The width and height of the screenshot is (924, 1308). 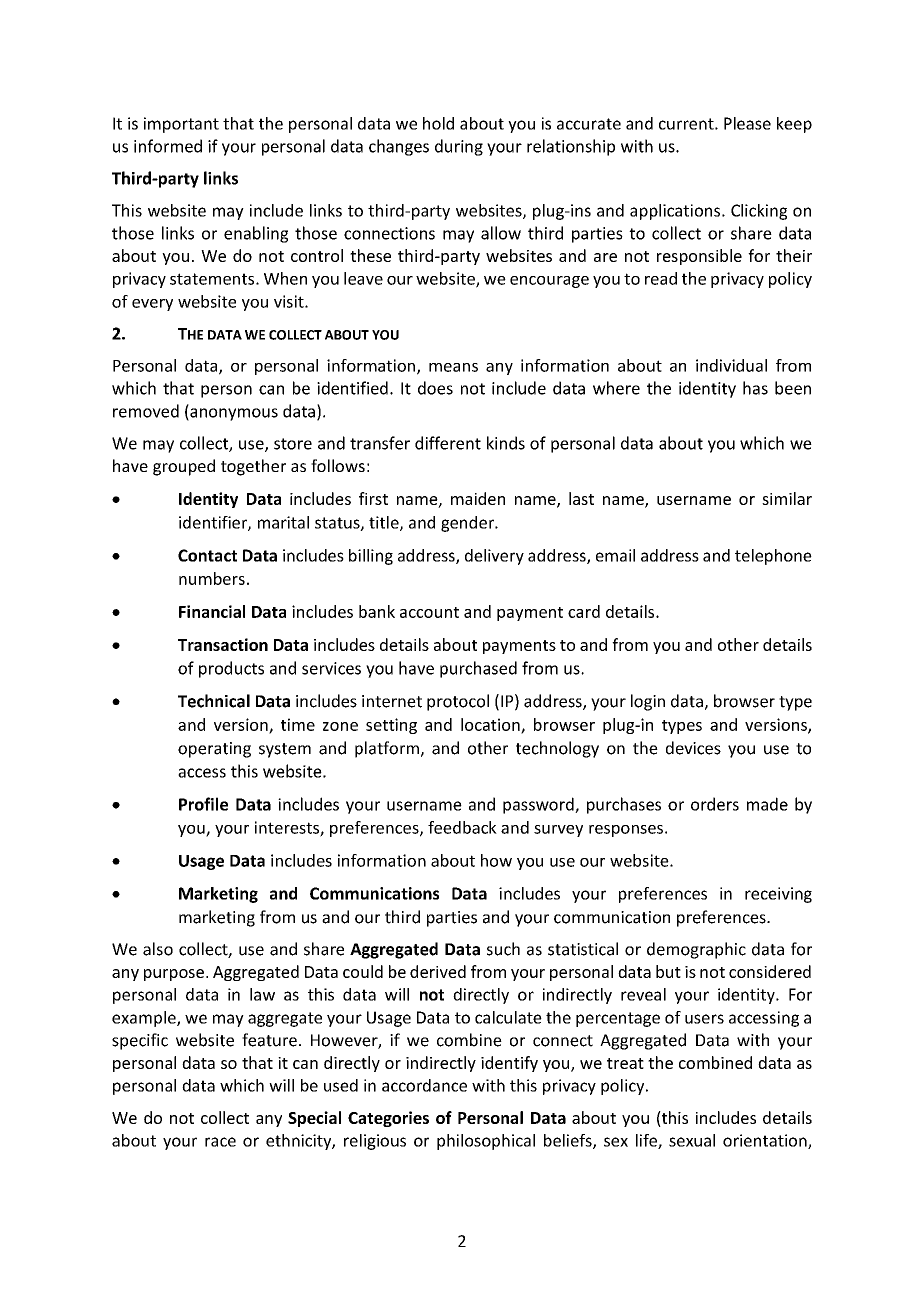 What do you see at coordinates (220, 1142) in the screenshot?
I see `race` at bounding box center [220, 1142].
